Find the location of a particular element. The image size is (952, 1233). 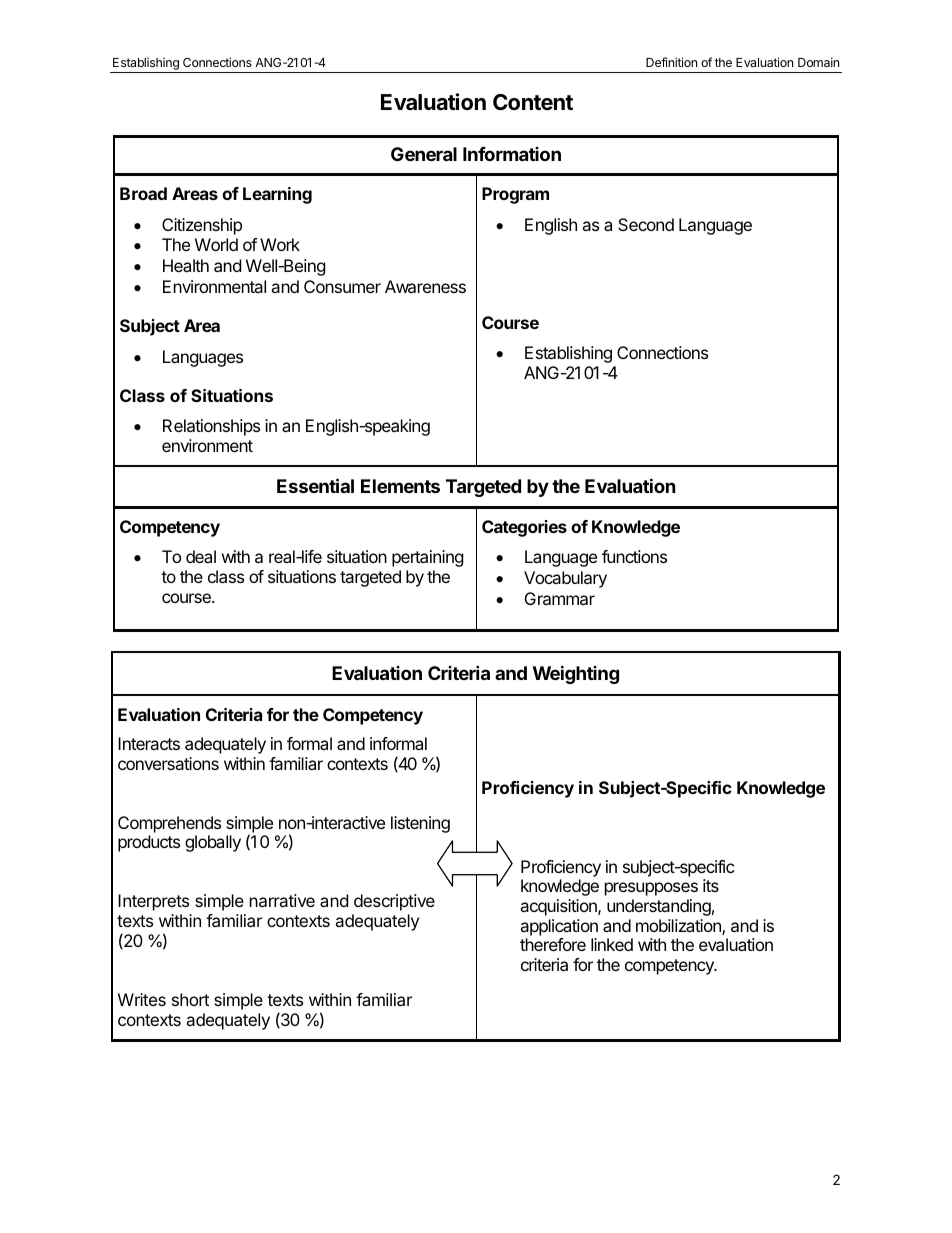

therefore is located at coordinates (553, 944).
